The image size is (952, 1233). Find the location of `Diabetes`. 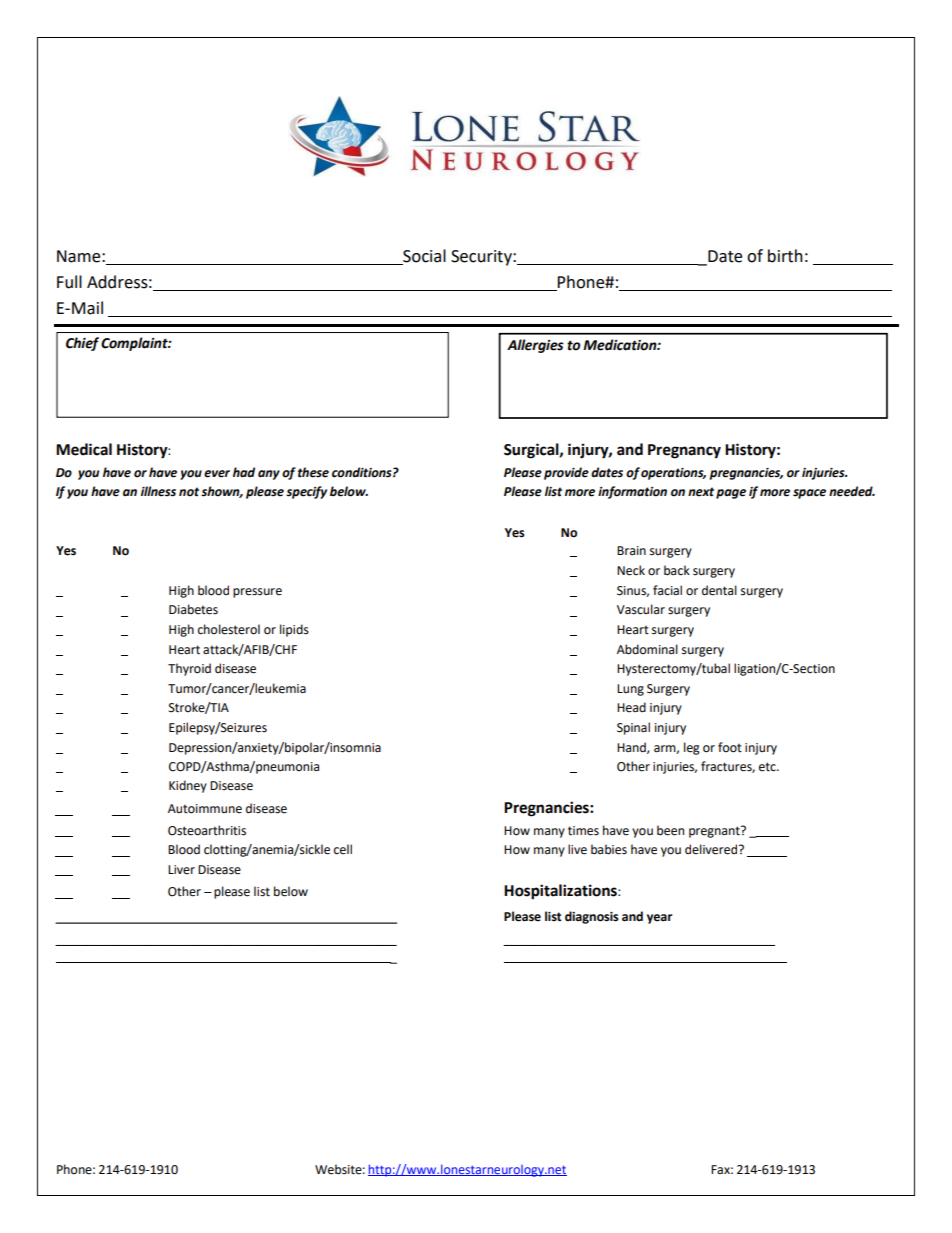

Diabetes is located at coordinates (193, 609).
